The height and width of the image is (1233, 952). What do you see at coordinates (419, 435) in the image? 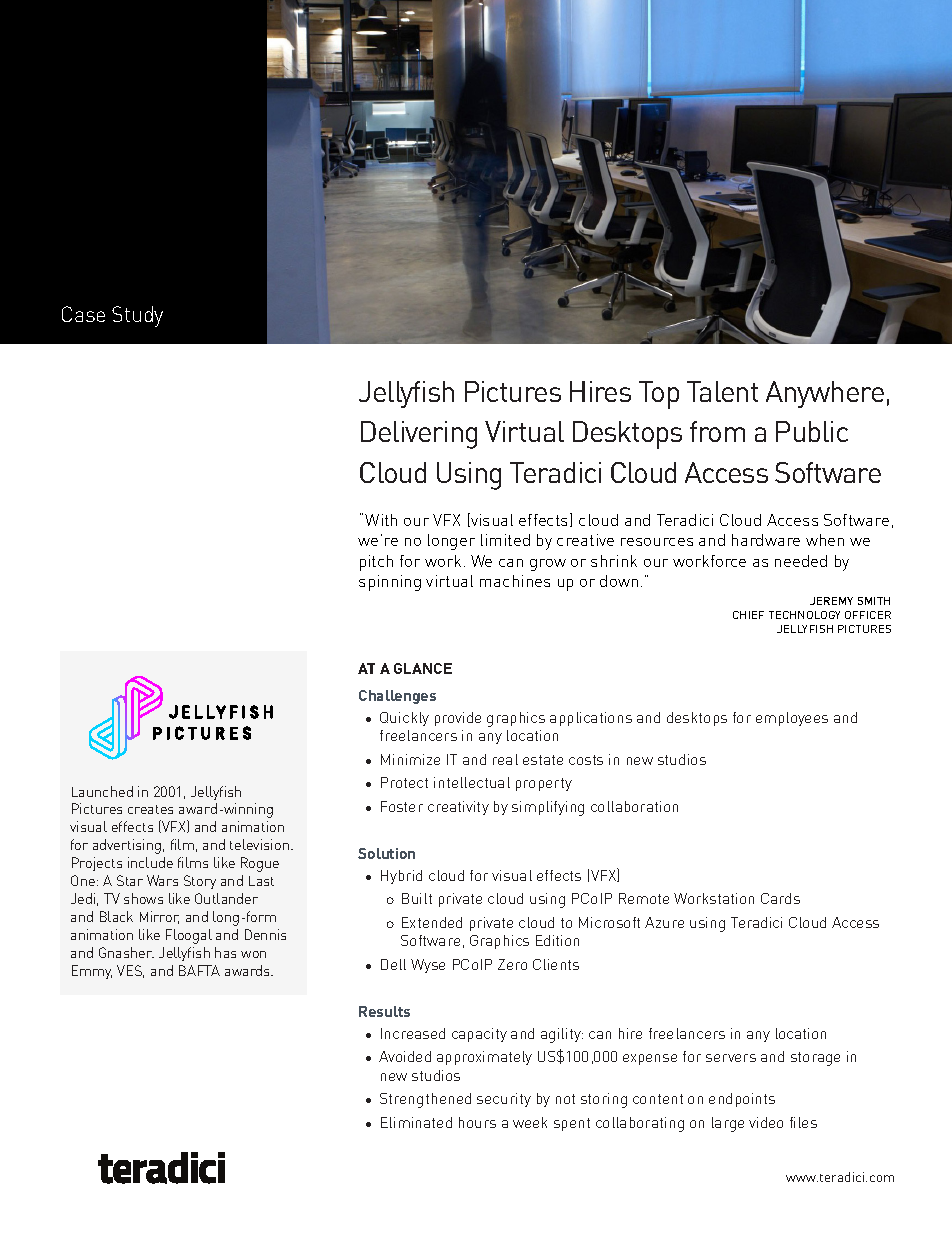
I see `Delivering` at bounding box center [419, 435].
